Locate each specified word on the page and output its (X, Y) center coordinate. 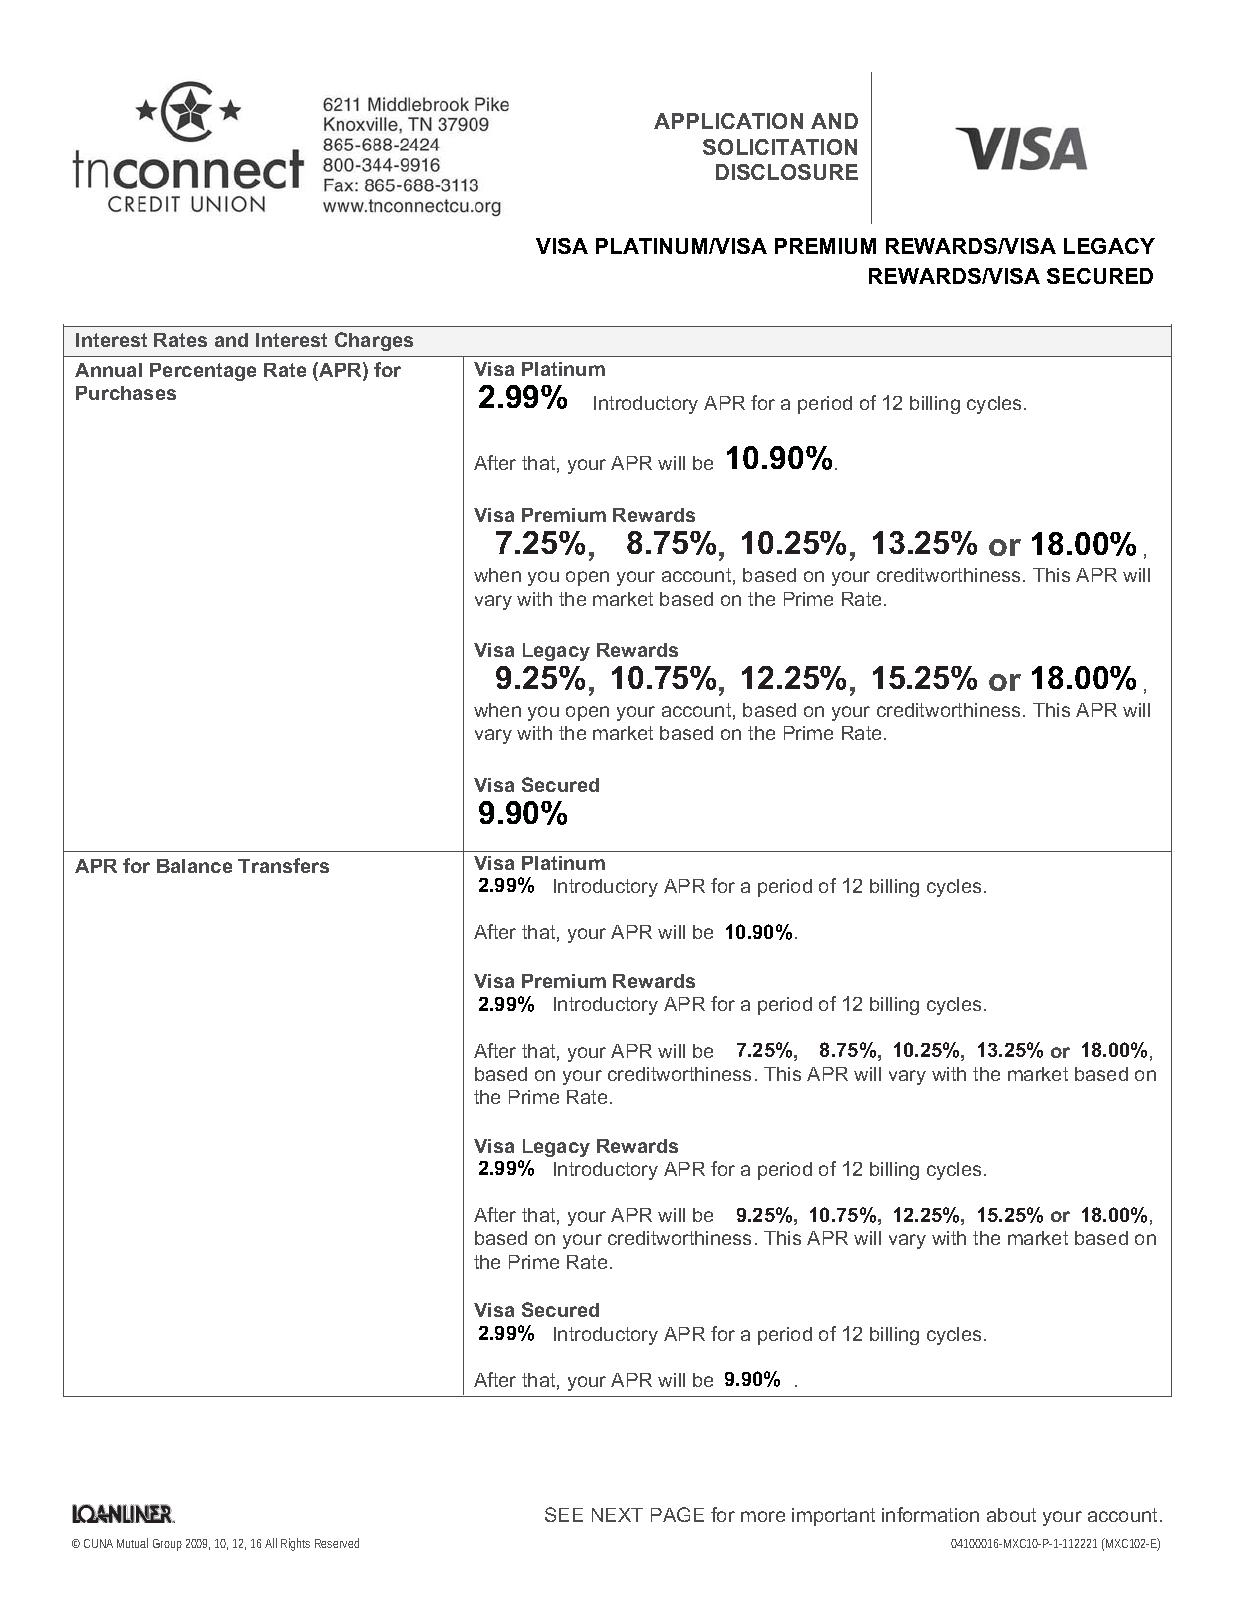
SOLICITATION (780, 147)
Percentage (203, 372)
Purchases (126, 393)
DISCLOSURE (787, 172)
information (930, 1514)
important (833, 1517)
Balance (194, 866)
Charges (374, 341)
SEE (564, 1514)
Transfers (283, 865)
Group (167, 1545)
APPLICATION (728, 121)
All (271, 1543)
